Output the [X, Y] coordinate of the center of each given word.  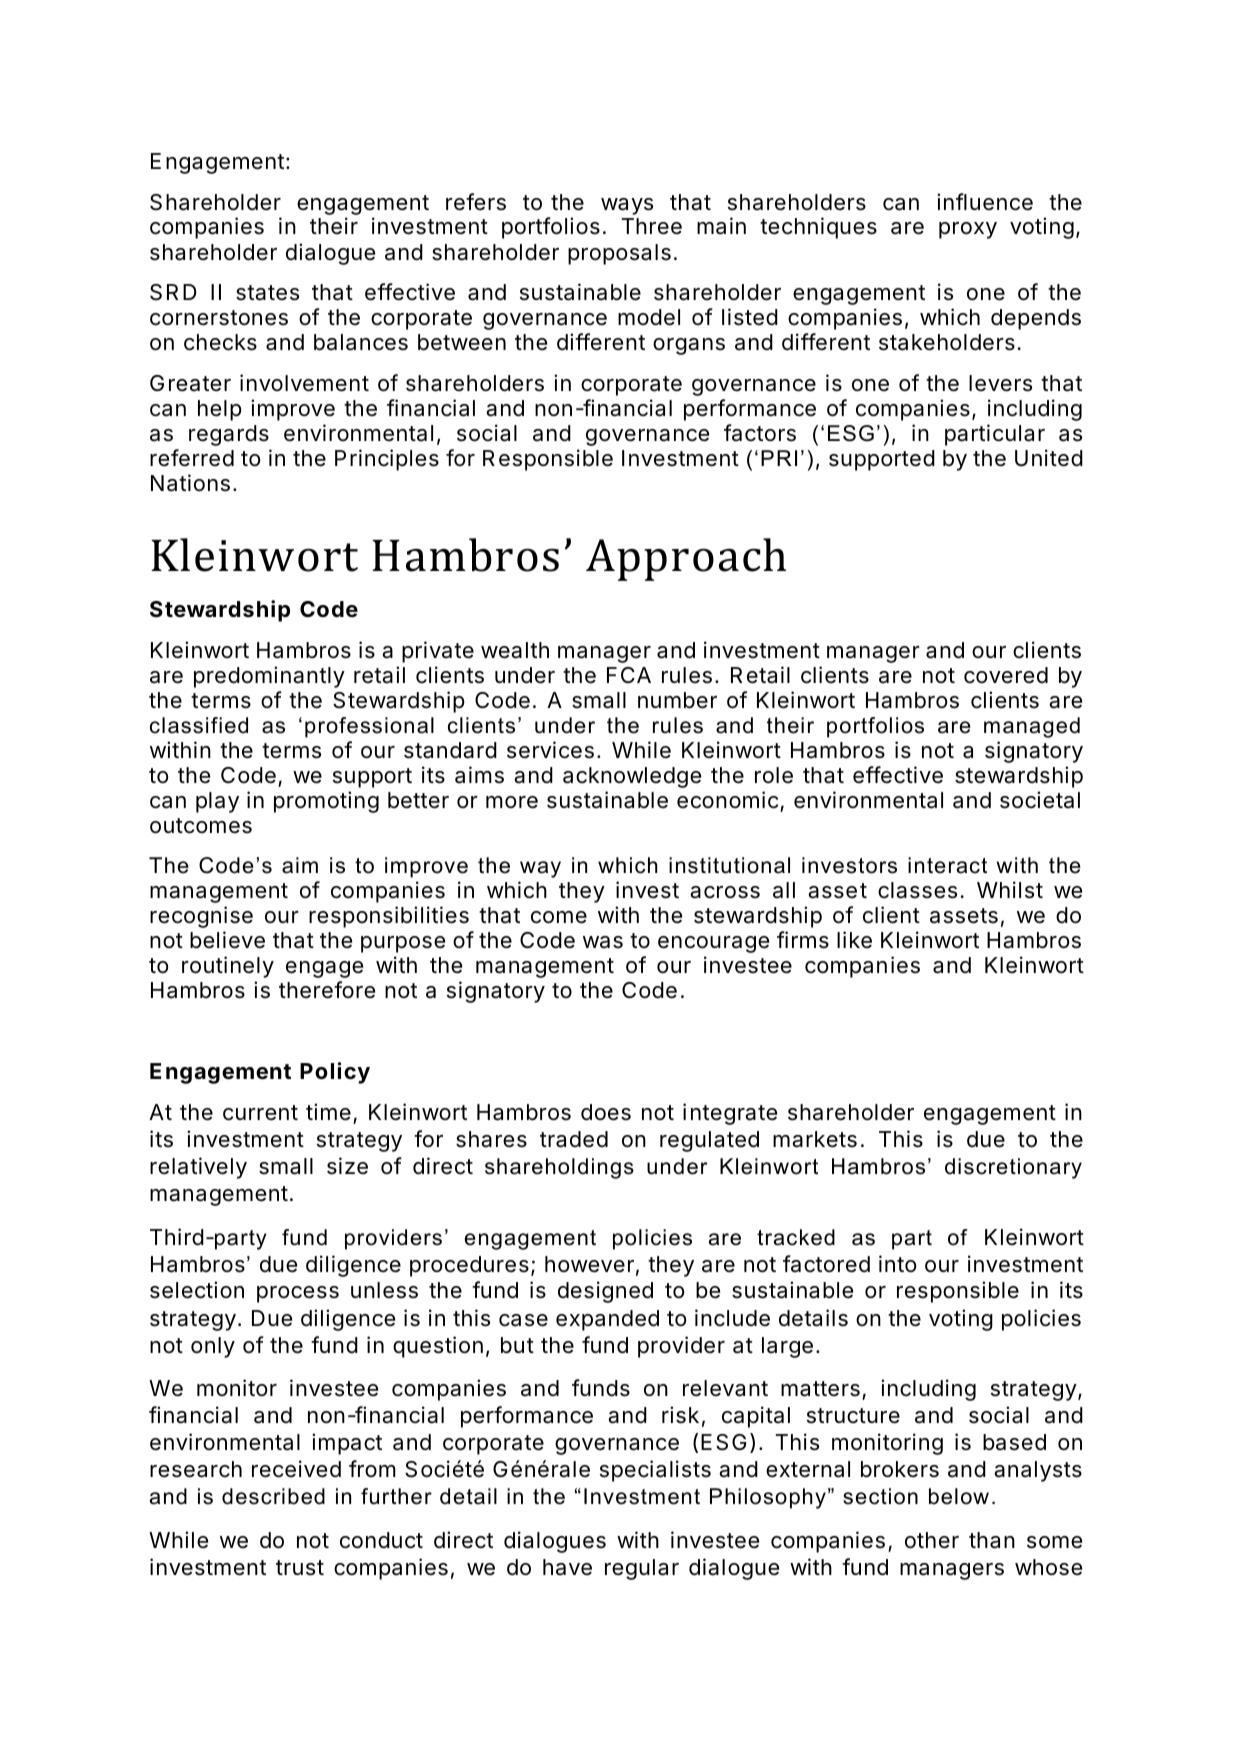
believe [227, 940]
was [603, 942]
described [273, 1496]
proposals [619, 254]
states [267, 293]
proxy [968, 230]
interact [947, 865]
